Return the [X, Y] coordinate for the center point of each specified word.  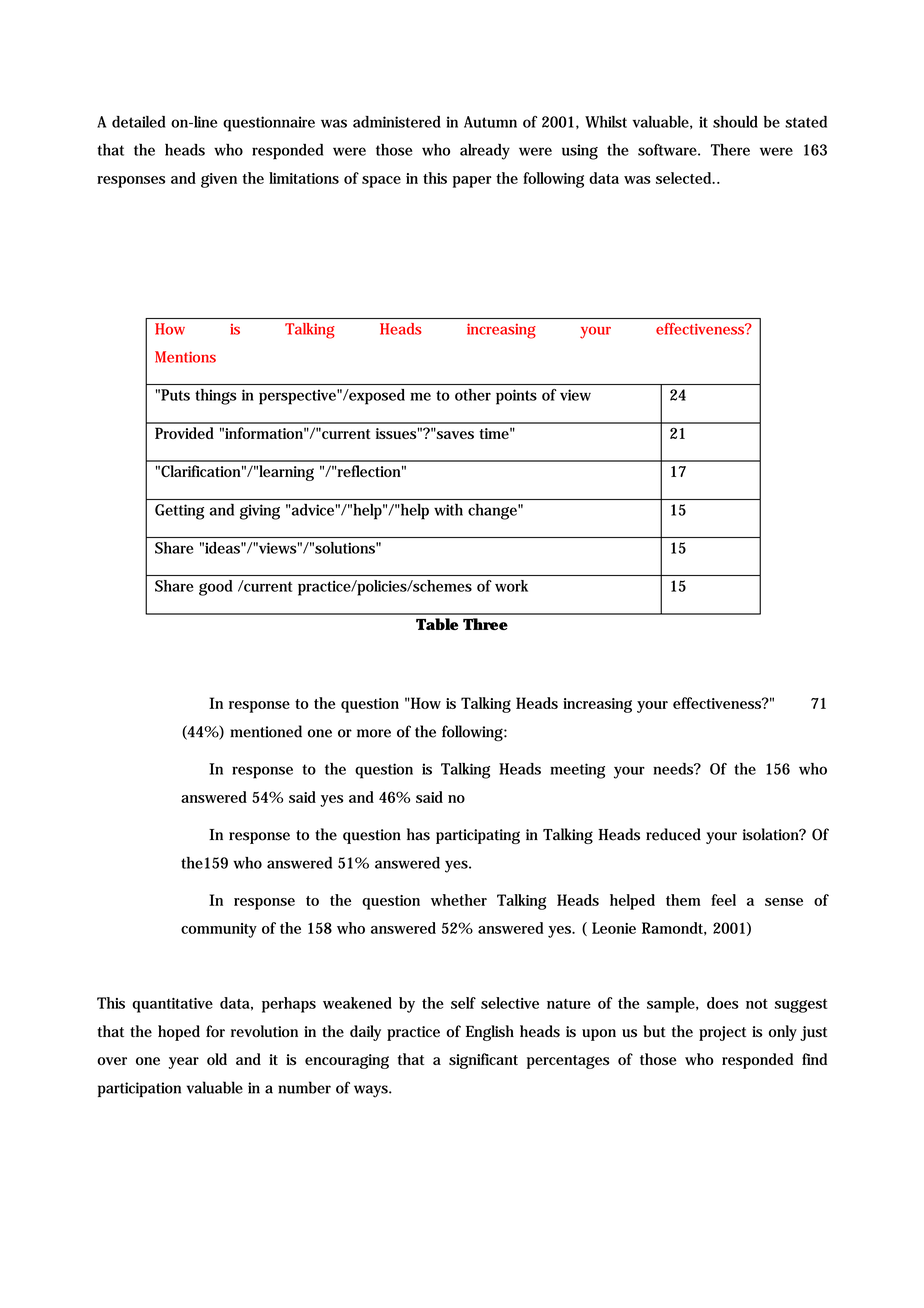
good [216, 588]
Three [485, 624]
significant [483, 1061]
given [219, 180]
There [730, 150]
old [217, 1059]
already [485, 151]
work [511, 586]
